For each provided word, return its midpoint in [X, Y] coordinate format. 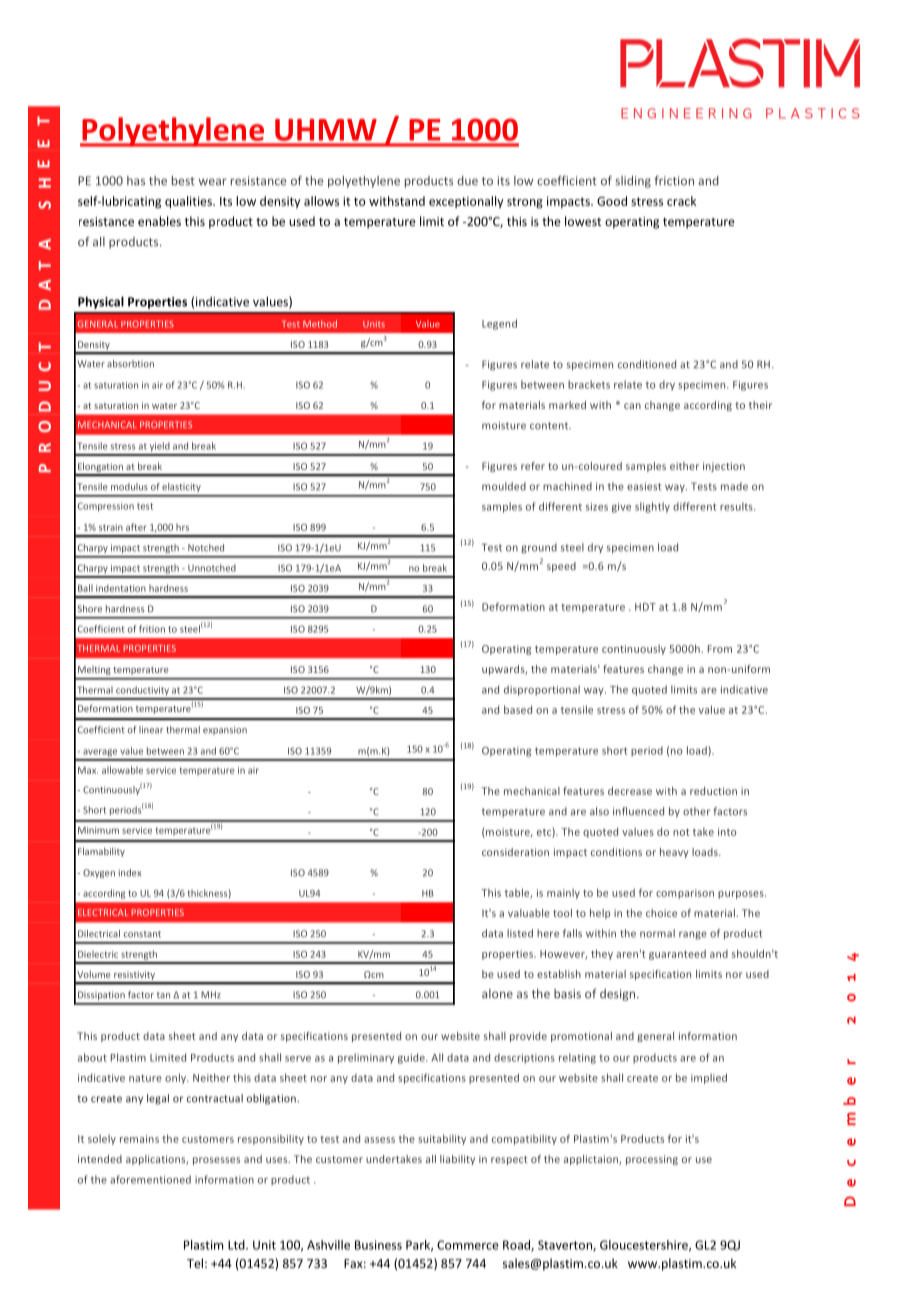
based [518, 709]
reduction [713, 791]
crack [681, 201]
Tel [195, 1263]
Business [378, 1245]
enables [159, 221]
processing [652, 1160]
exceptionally [466, 202]
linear [151, 730]
